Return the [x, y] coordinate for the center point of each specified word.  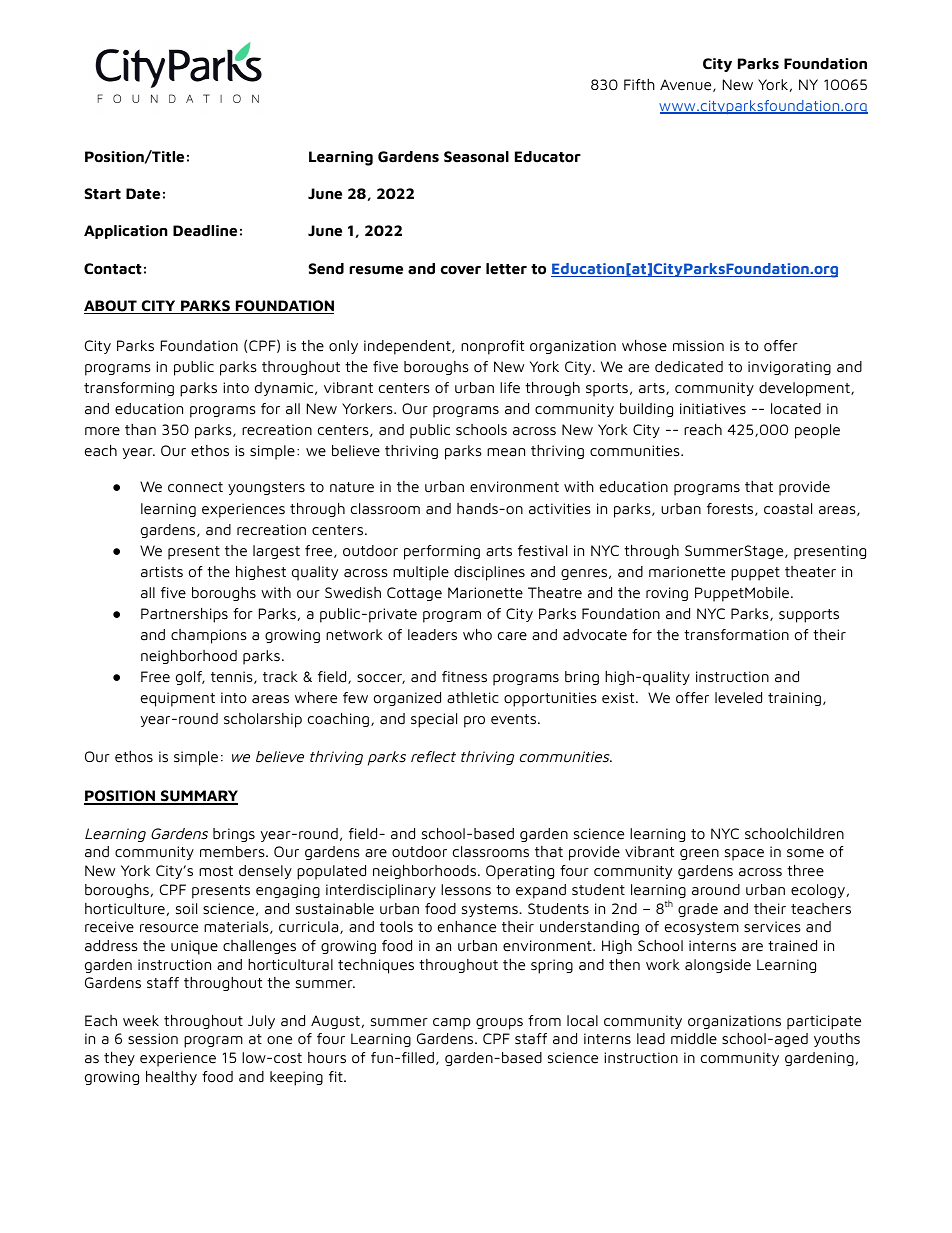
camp [452, 1024]
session [153, 1039]
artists [162, 572]
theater [810, 572]
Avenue [687, 85]
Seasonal [476, 157]
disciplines [489, 573]
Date [143, 194]
